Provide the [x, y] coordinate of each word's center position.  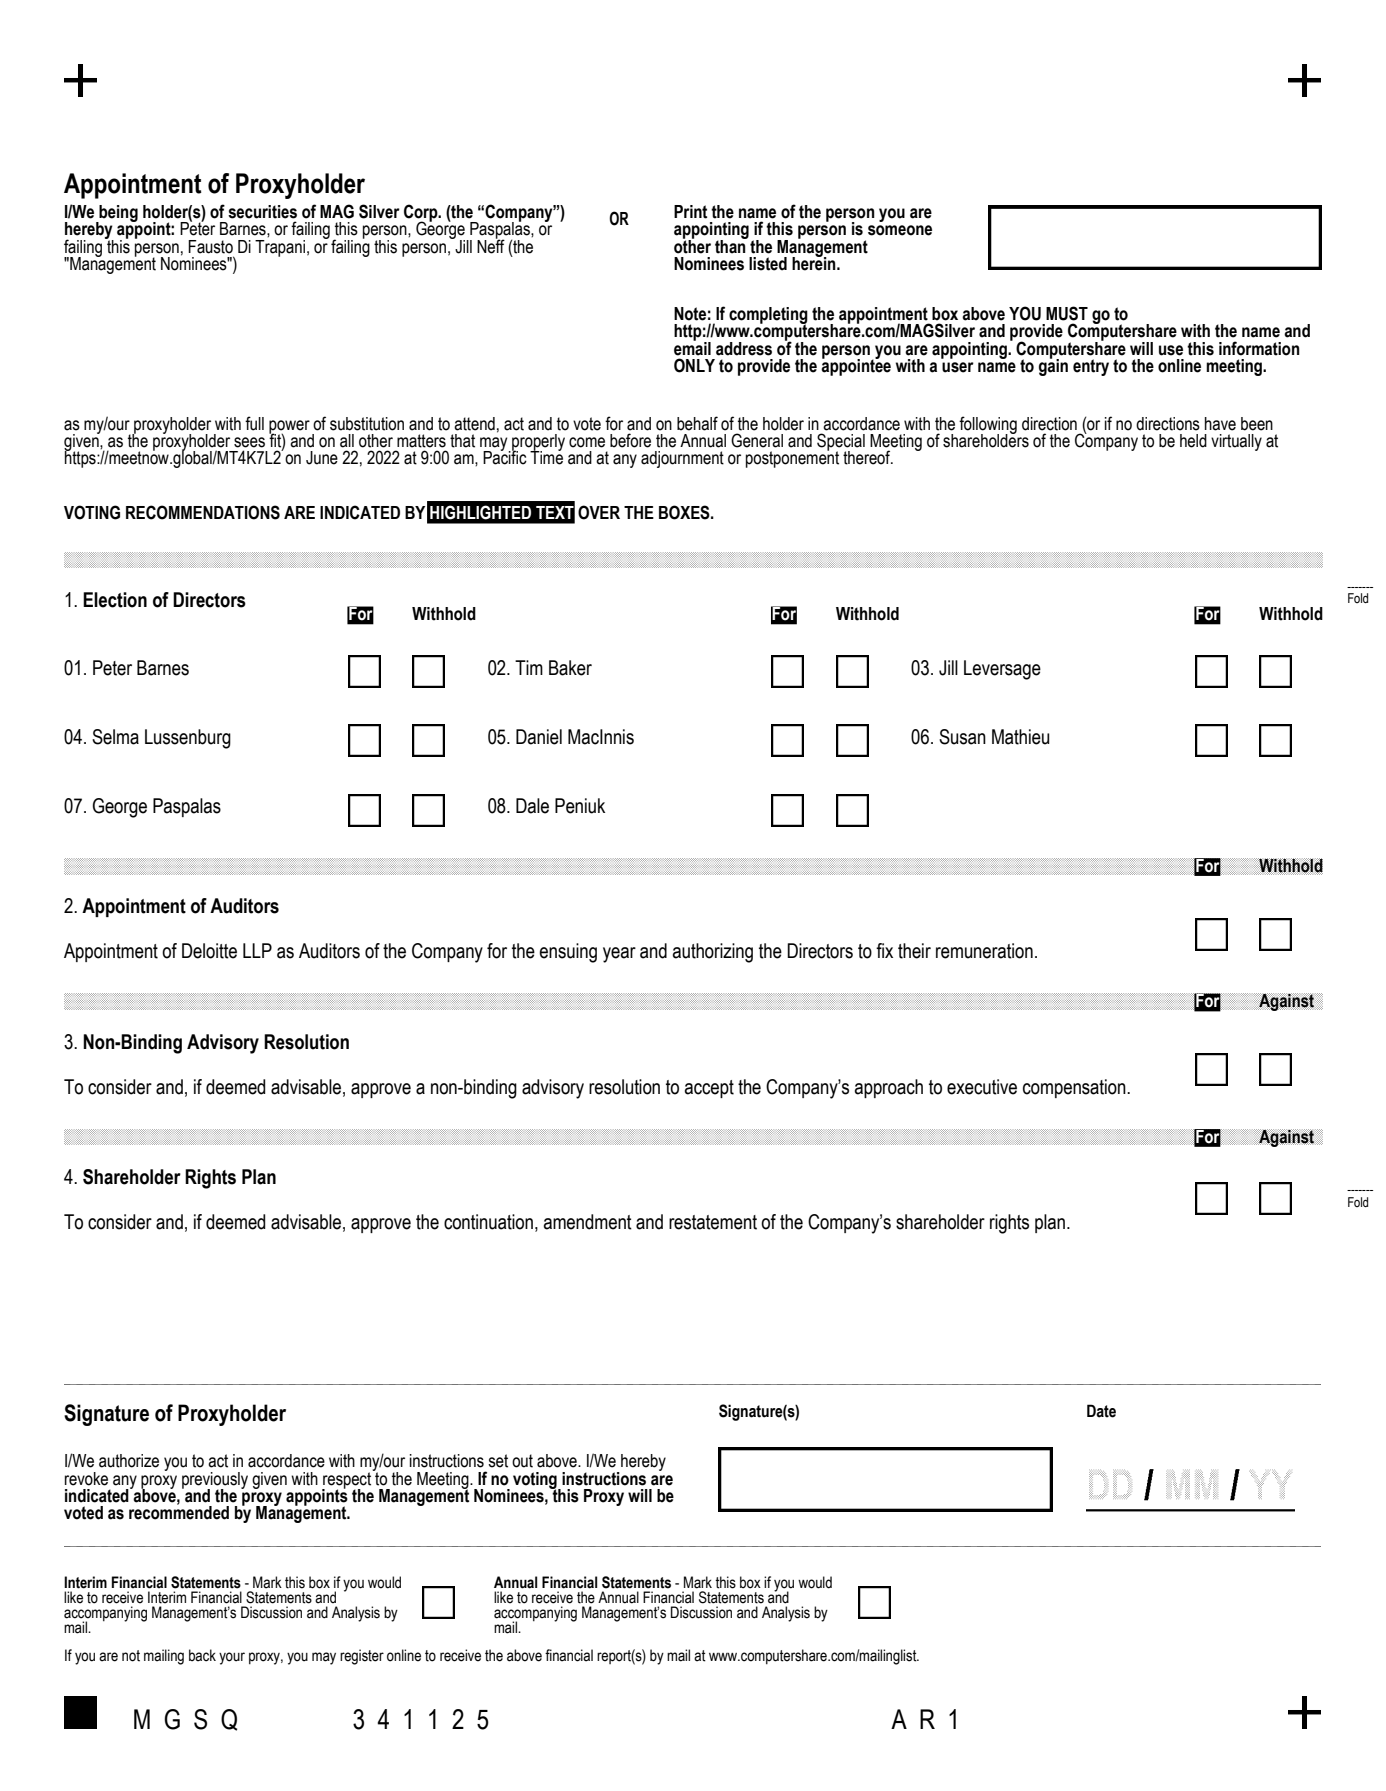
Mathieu [1020, 737]
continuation [488, 1222]
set [498, 1461]
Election [115, 600]
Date [1101, 1411]
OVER [599, 512]
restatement [713, 1222]
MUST [1067, 313]
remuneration [984, 951]
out [522, 1461]
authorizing [713, 953]
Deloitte [209, 951]
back [202, 1655]
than [731, 245]
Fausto [210, 247]
